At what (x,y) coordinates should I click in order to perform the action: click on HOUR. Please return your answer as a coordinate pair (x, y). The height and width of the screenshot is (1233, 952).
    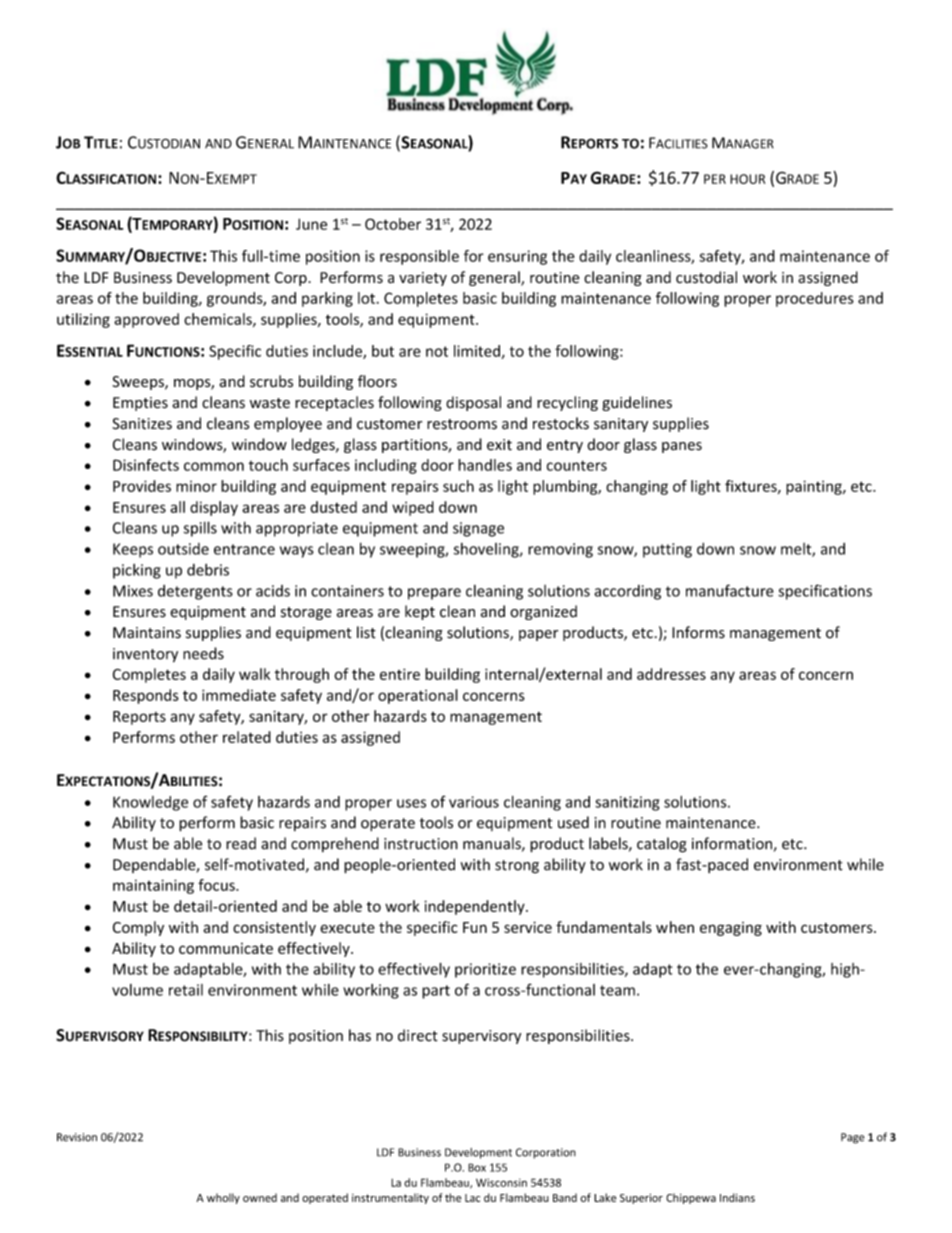
    Looking at the image, I should click on (747, 179).
